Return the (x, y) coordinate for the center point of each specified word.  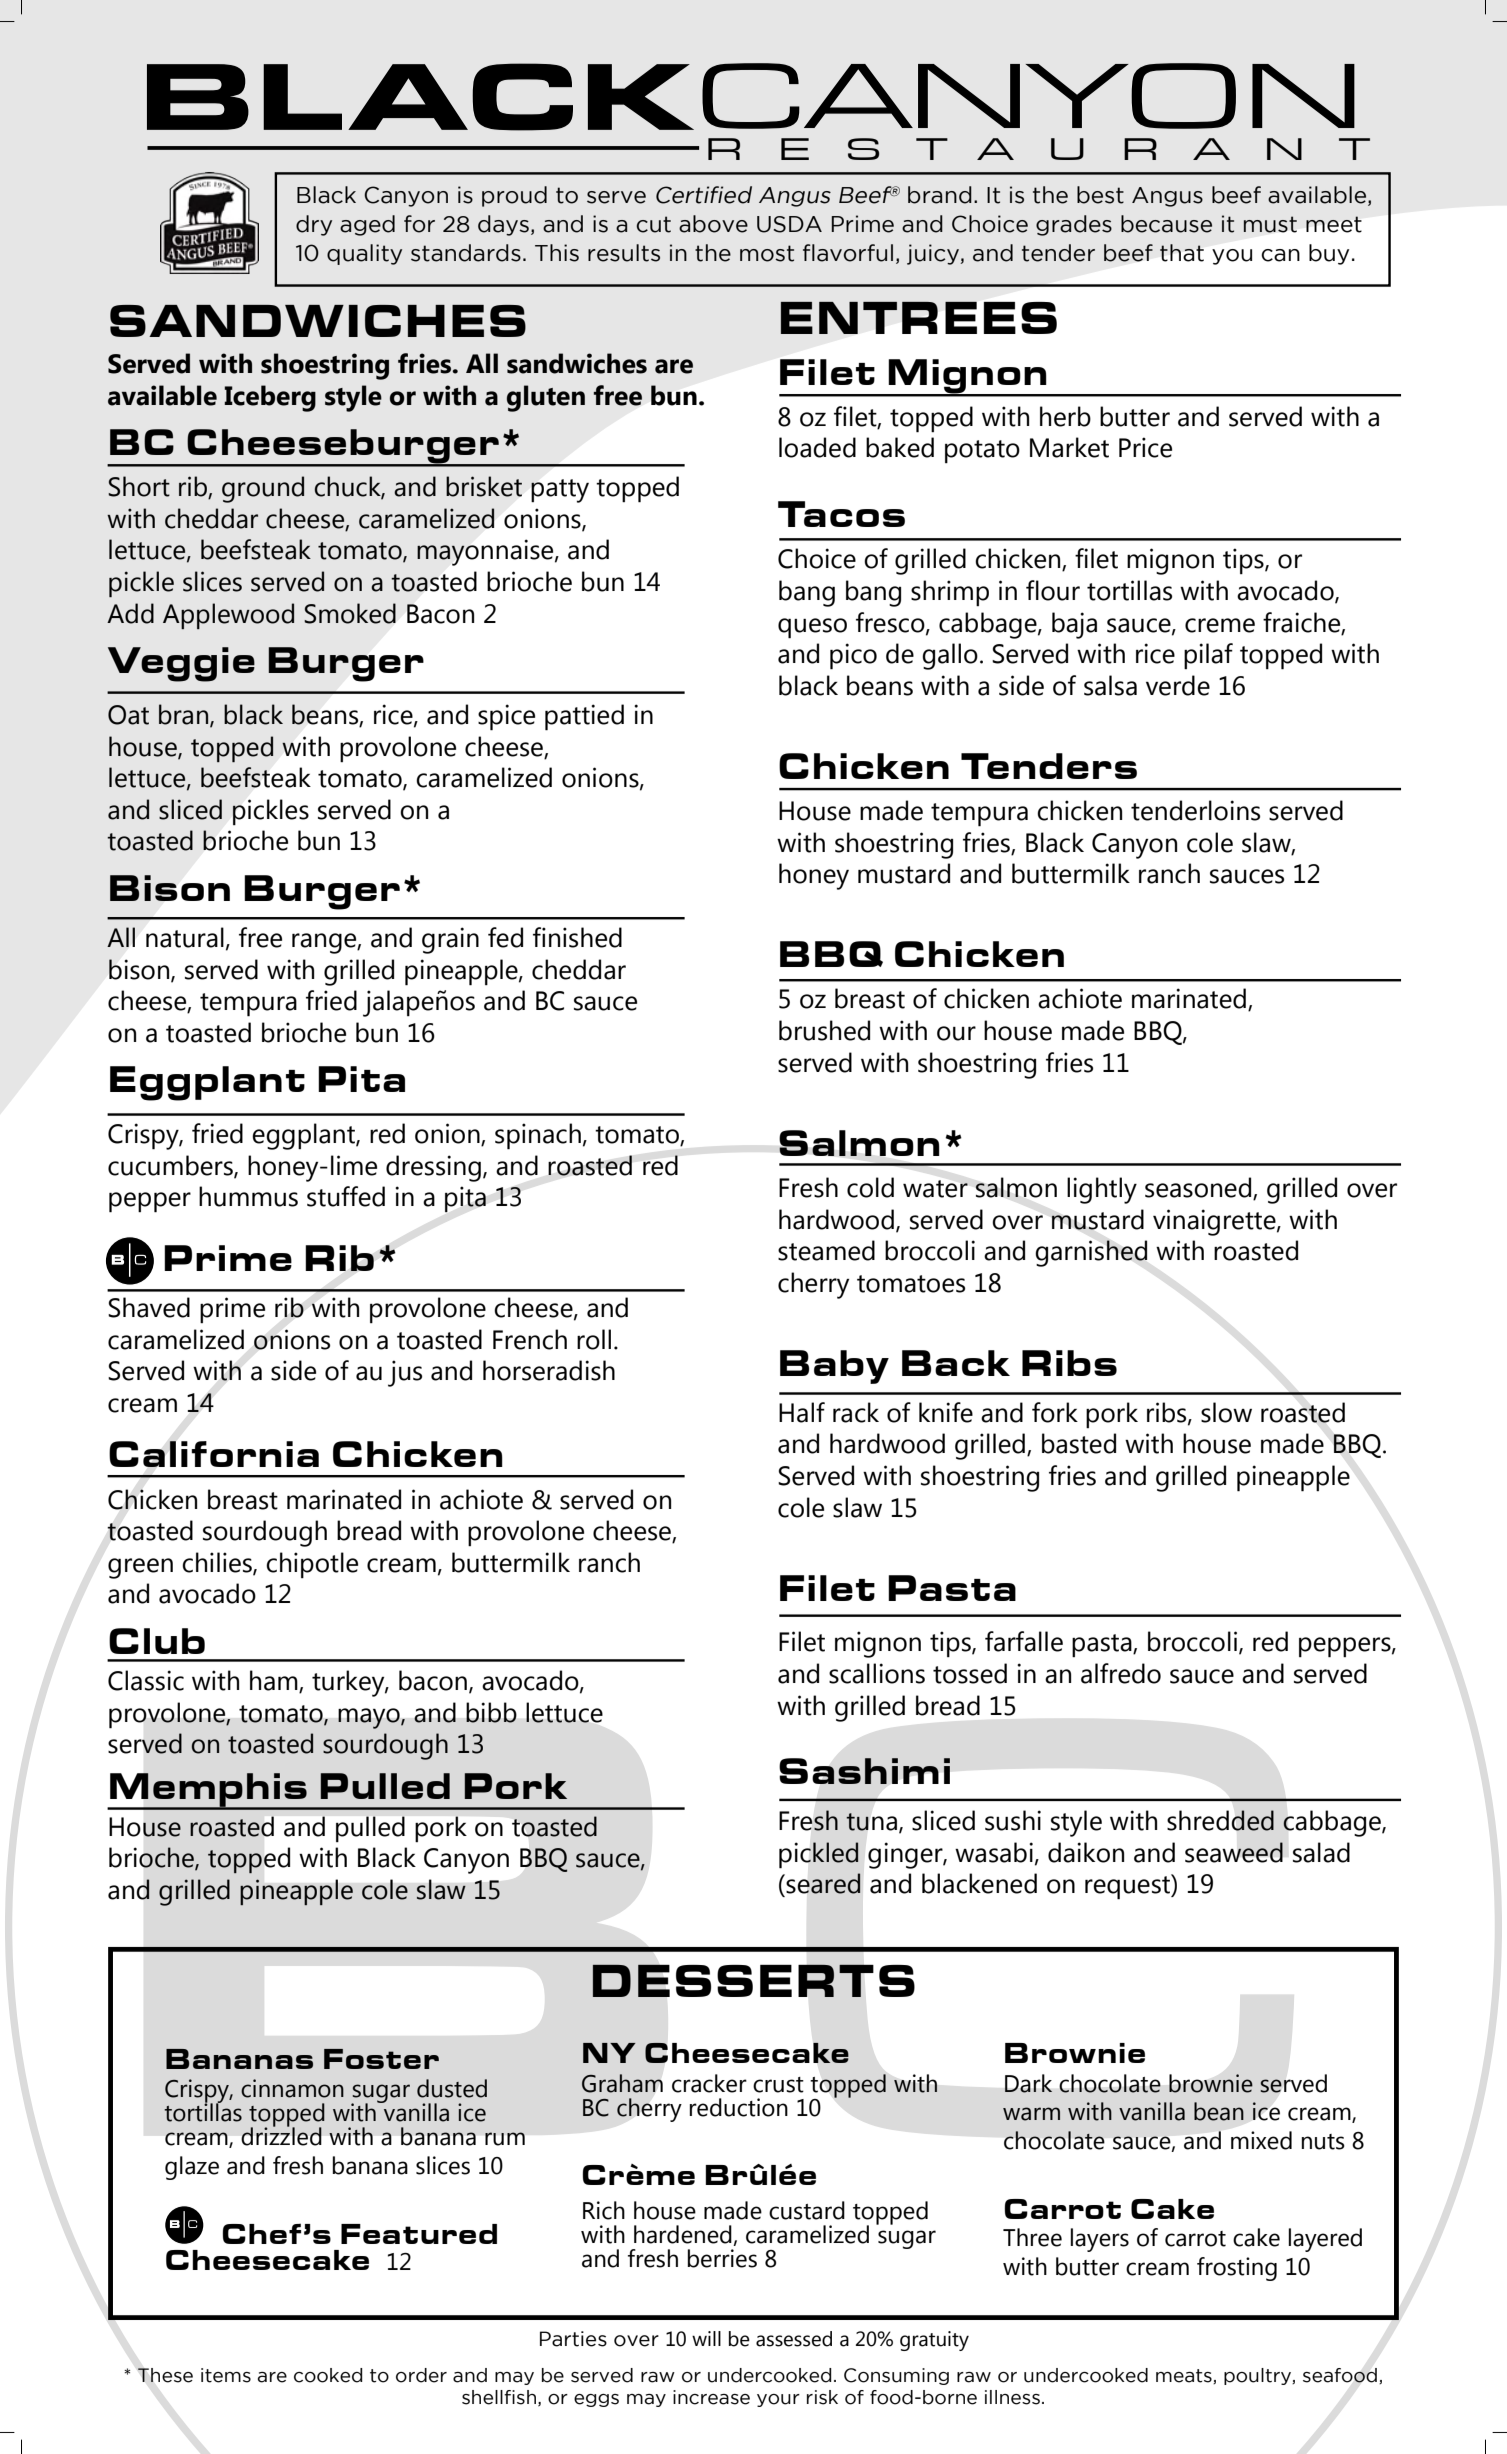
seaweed (1234, 1852)
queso (812, 628)
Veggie (181, 664)
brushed (824, 1030)
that (1182, 253)
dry (314, 225)
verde (1178, 685)
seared (822, 1883)
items (226, 2375)
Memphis (208, 1791)
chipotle (312, 1565)
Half (802, 1412)
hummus (248, 1196)
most (767, 253)
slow (1226, 1412)
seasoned (1199, 1188)
